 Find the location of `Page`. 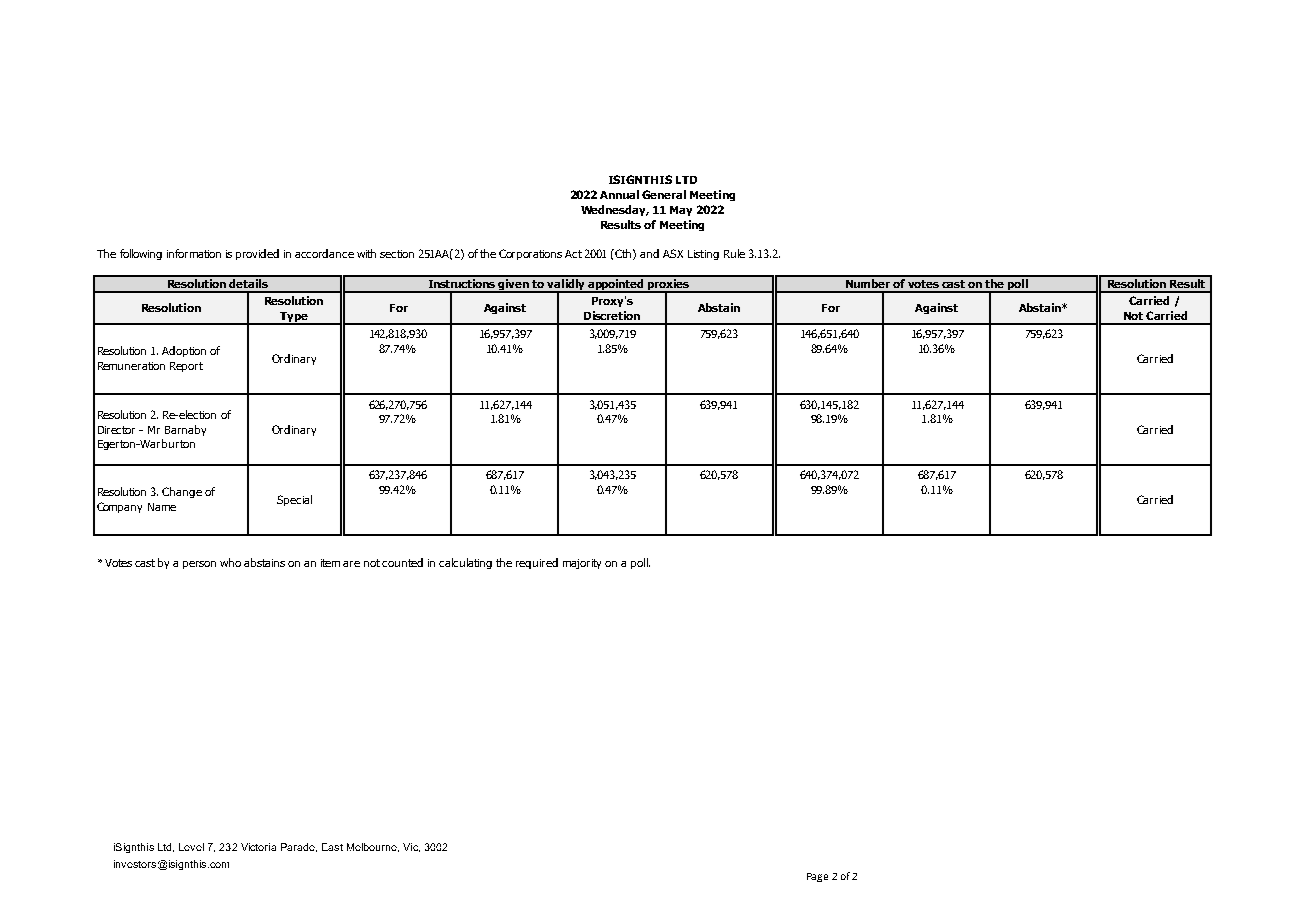

Page is located at coordinates (817, 877).
